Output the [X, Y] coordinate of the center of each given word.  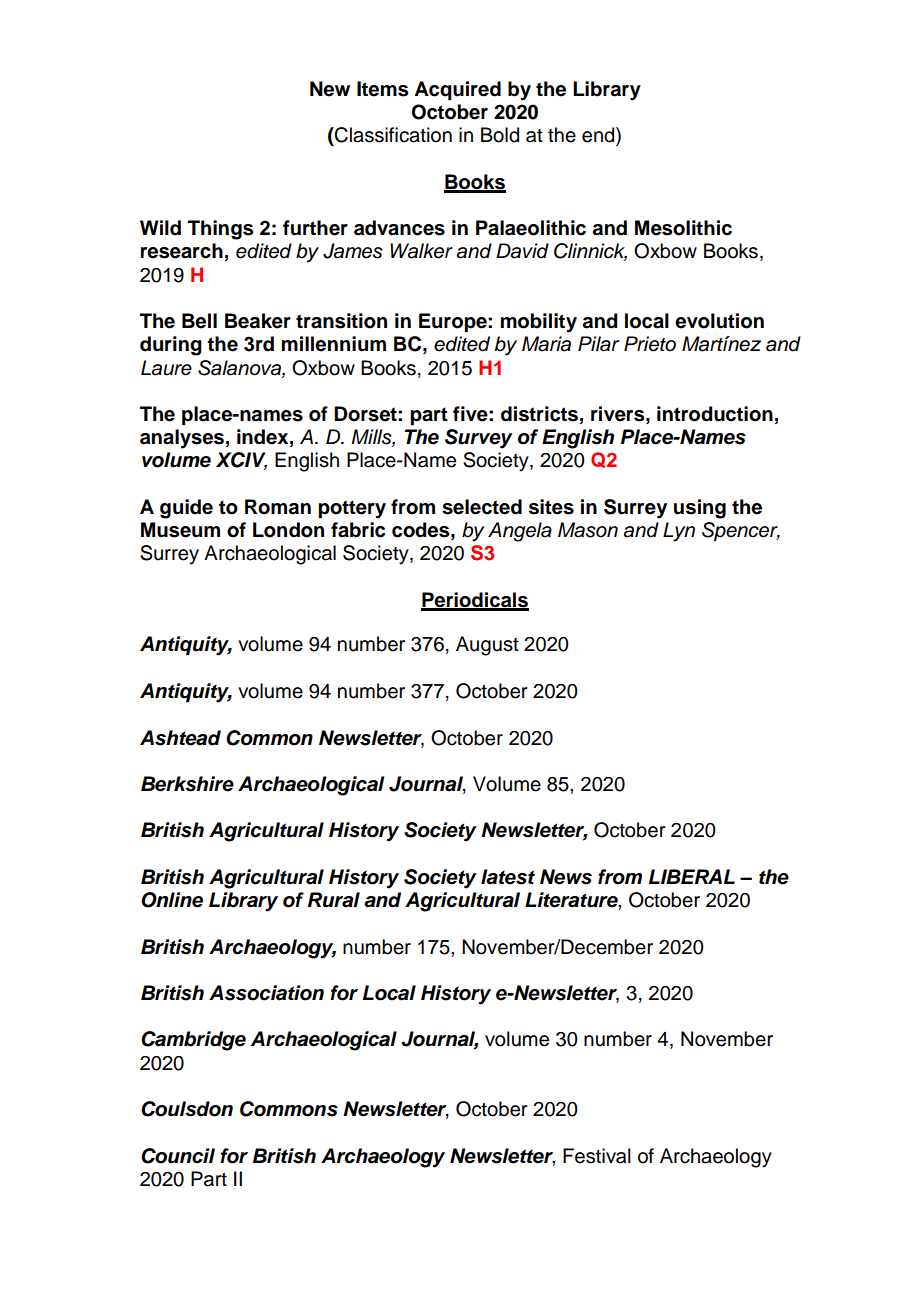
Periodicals [475, 601]
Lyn [679, 532]
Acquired [457, 91]
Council [178, 1156]
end [599, 136]
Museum [180, 530]
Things [220, 230]
